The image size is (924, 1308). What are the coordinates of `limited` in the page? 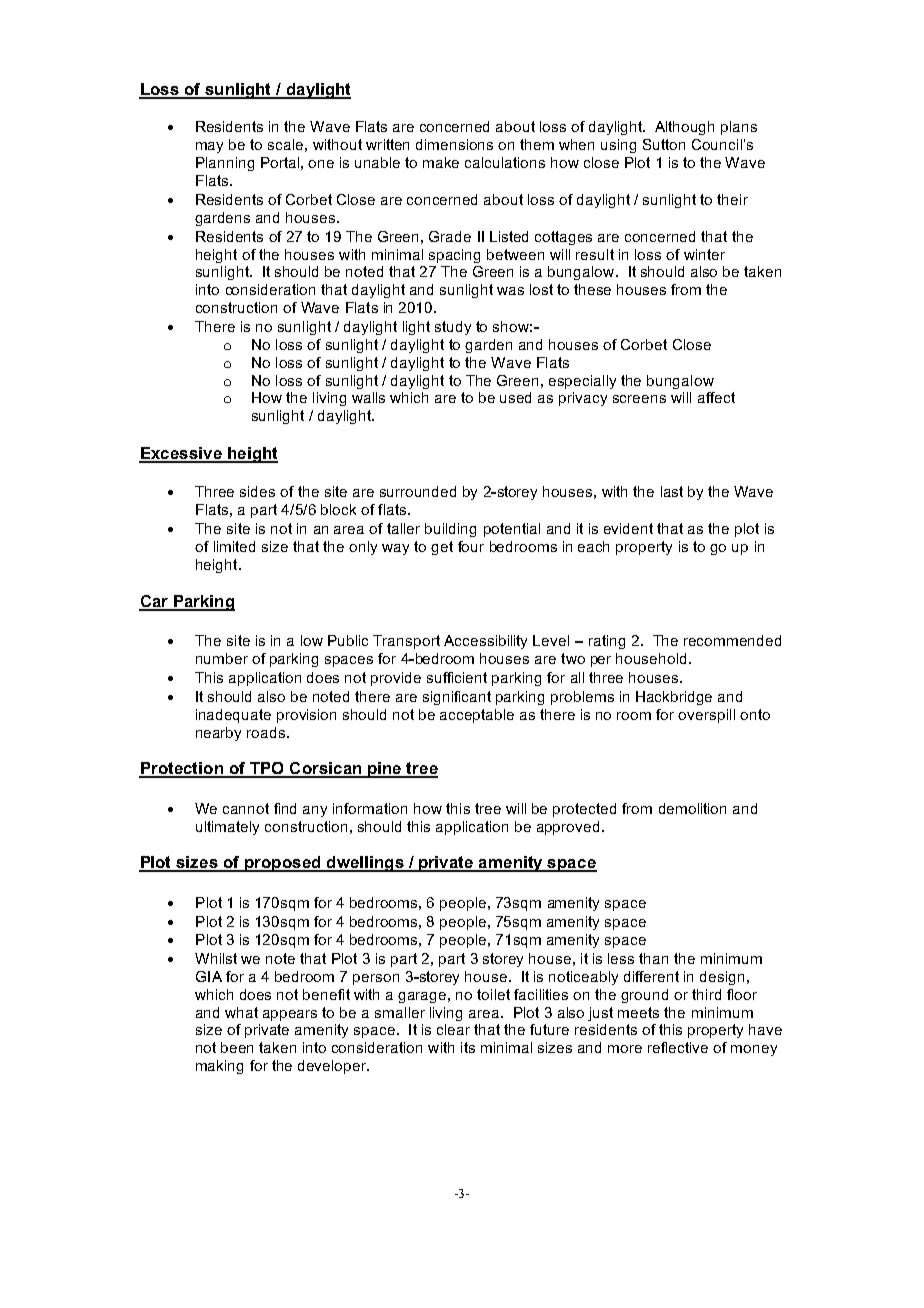 It's located at (234, 546).
